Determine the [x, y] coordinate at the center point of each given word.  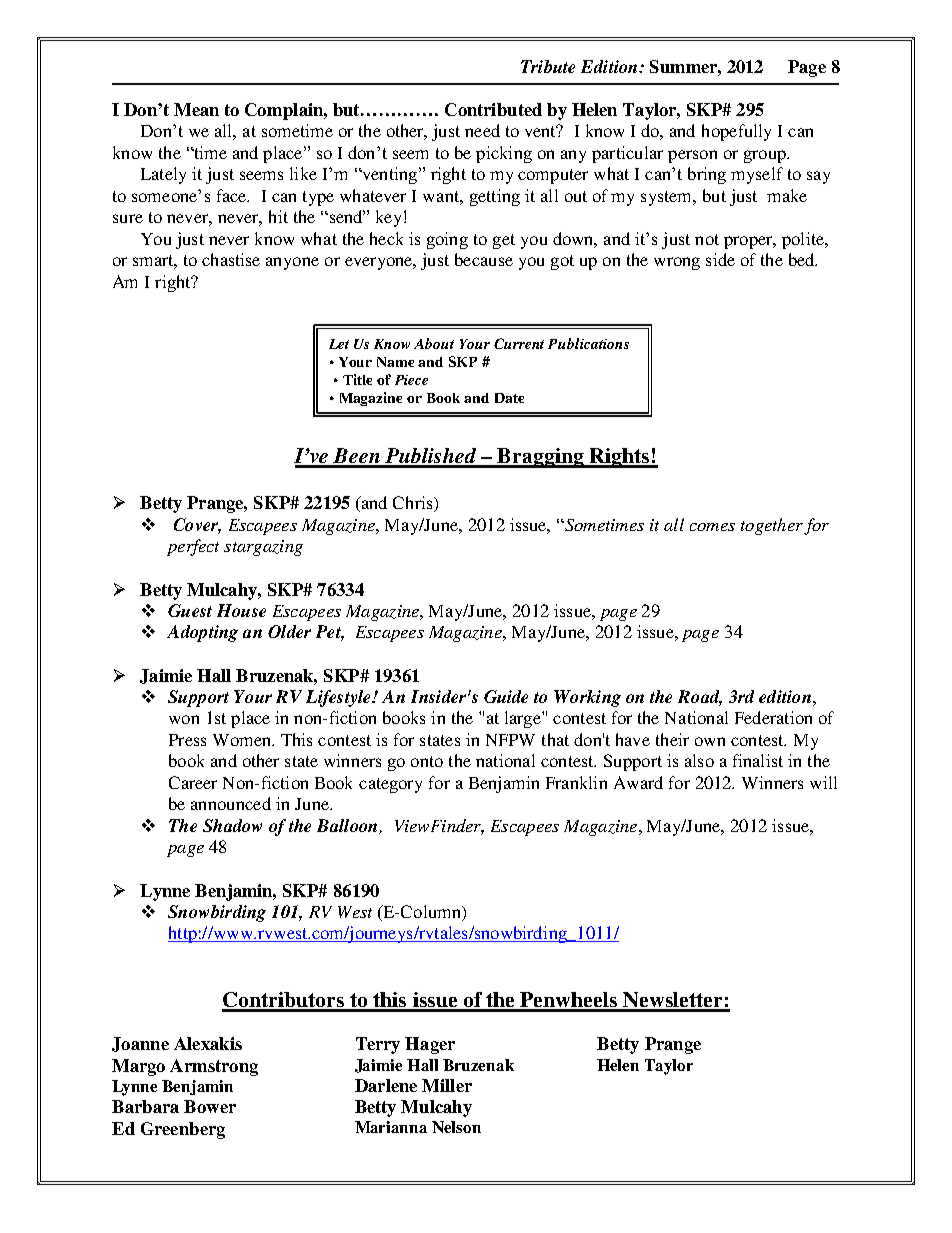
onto [427, 761]
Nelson [456, 1127]
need [482, 130]
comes [712, 527]
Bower [210, 1106]
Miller [447, 1085]
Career [193, 782]
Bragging [541, 458]
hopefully [736, 132]
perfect [193, 547]
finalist [758, 760]
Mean [196, 109]
